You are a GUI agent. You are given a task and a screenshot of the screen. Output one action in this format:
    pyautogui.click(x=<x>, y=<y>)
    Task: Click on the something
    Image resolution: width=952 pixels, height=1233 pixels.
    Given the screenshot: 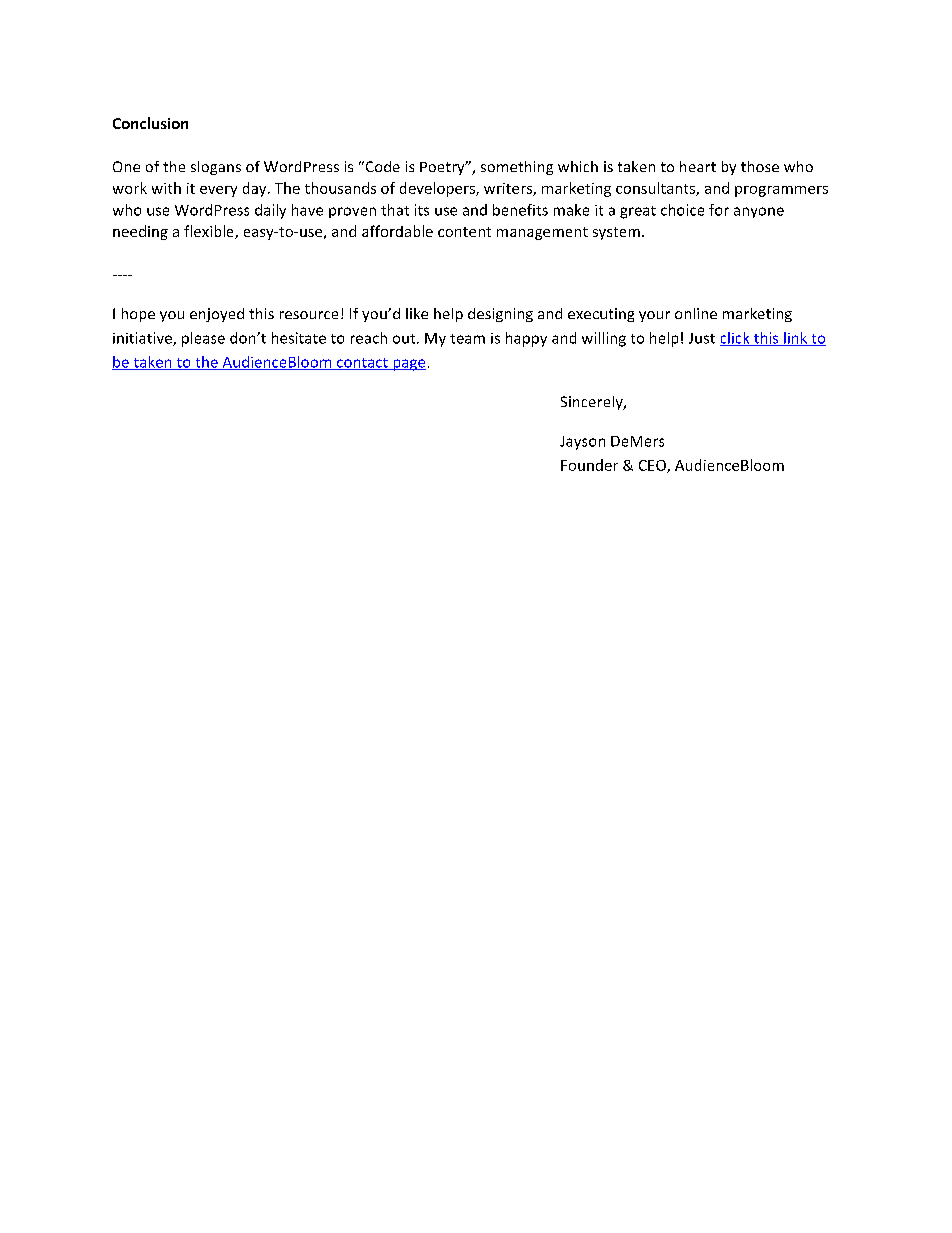 What is the action you would take?
    pyautogui.click(x=517, y=168)
